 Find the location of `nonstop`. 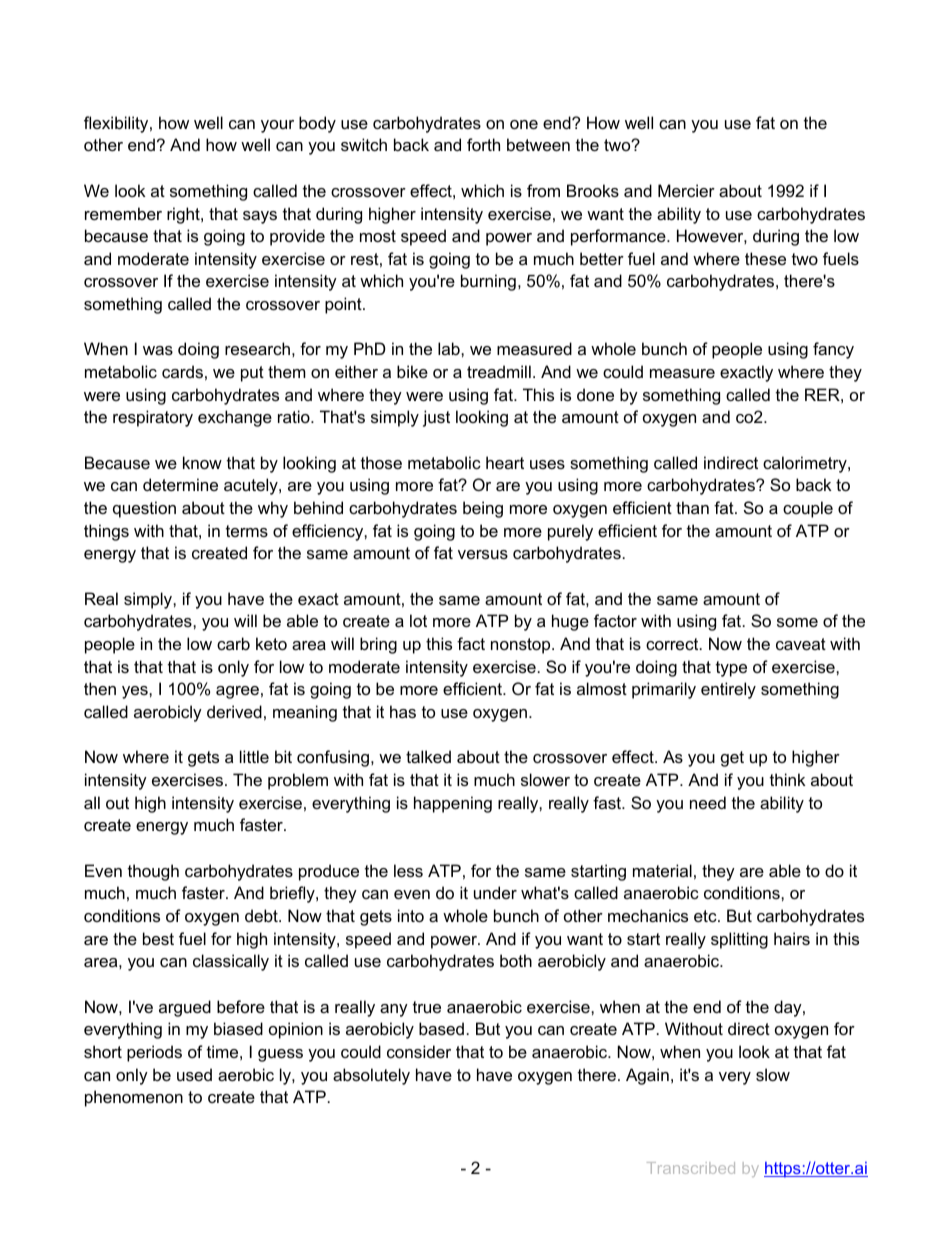

nonstop is located at coordinates (522, 646).
